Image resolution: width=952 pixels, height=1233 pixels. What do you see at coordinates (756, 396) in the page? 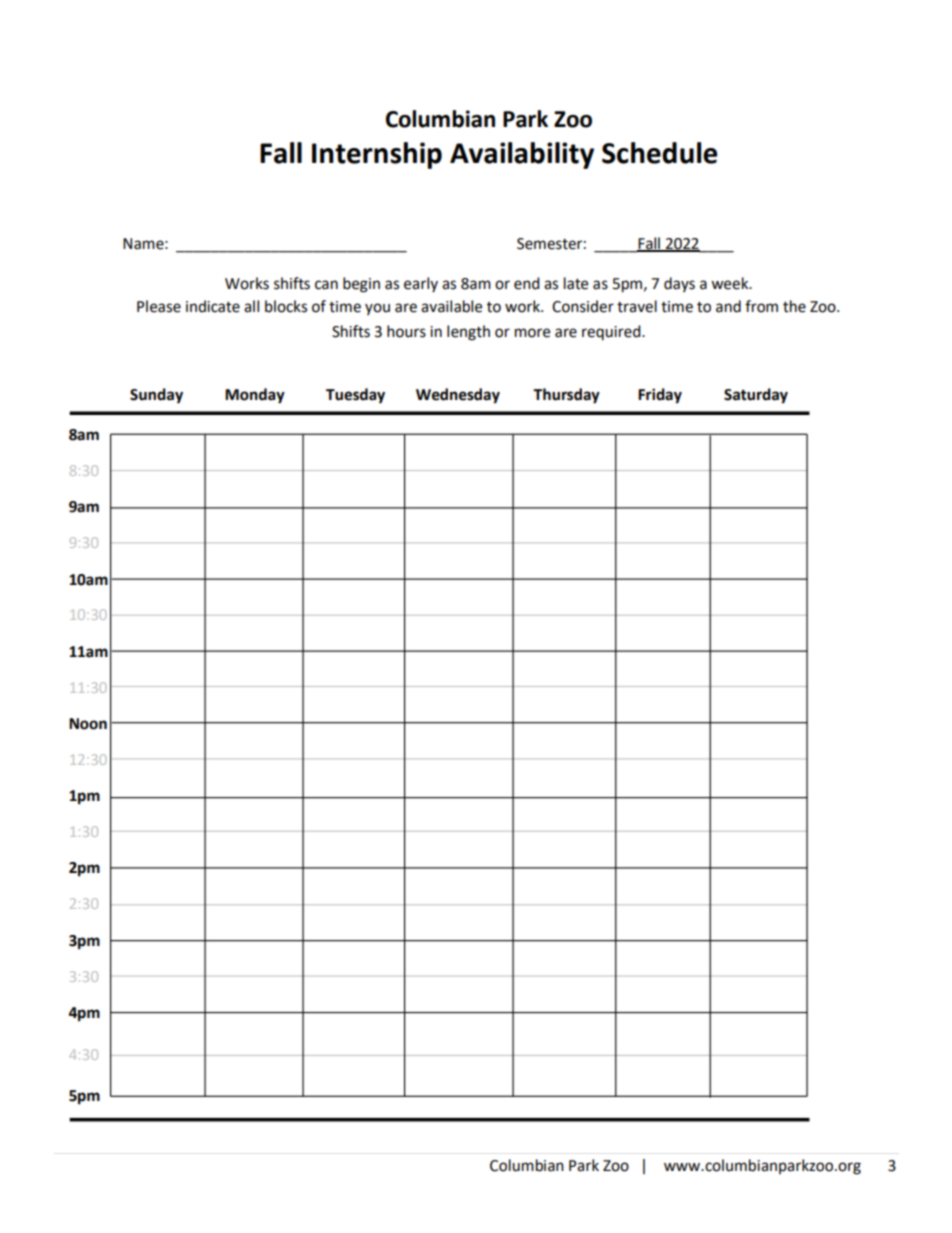
I see `Saturday` at bounding box center [756, 396].
